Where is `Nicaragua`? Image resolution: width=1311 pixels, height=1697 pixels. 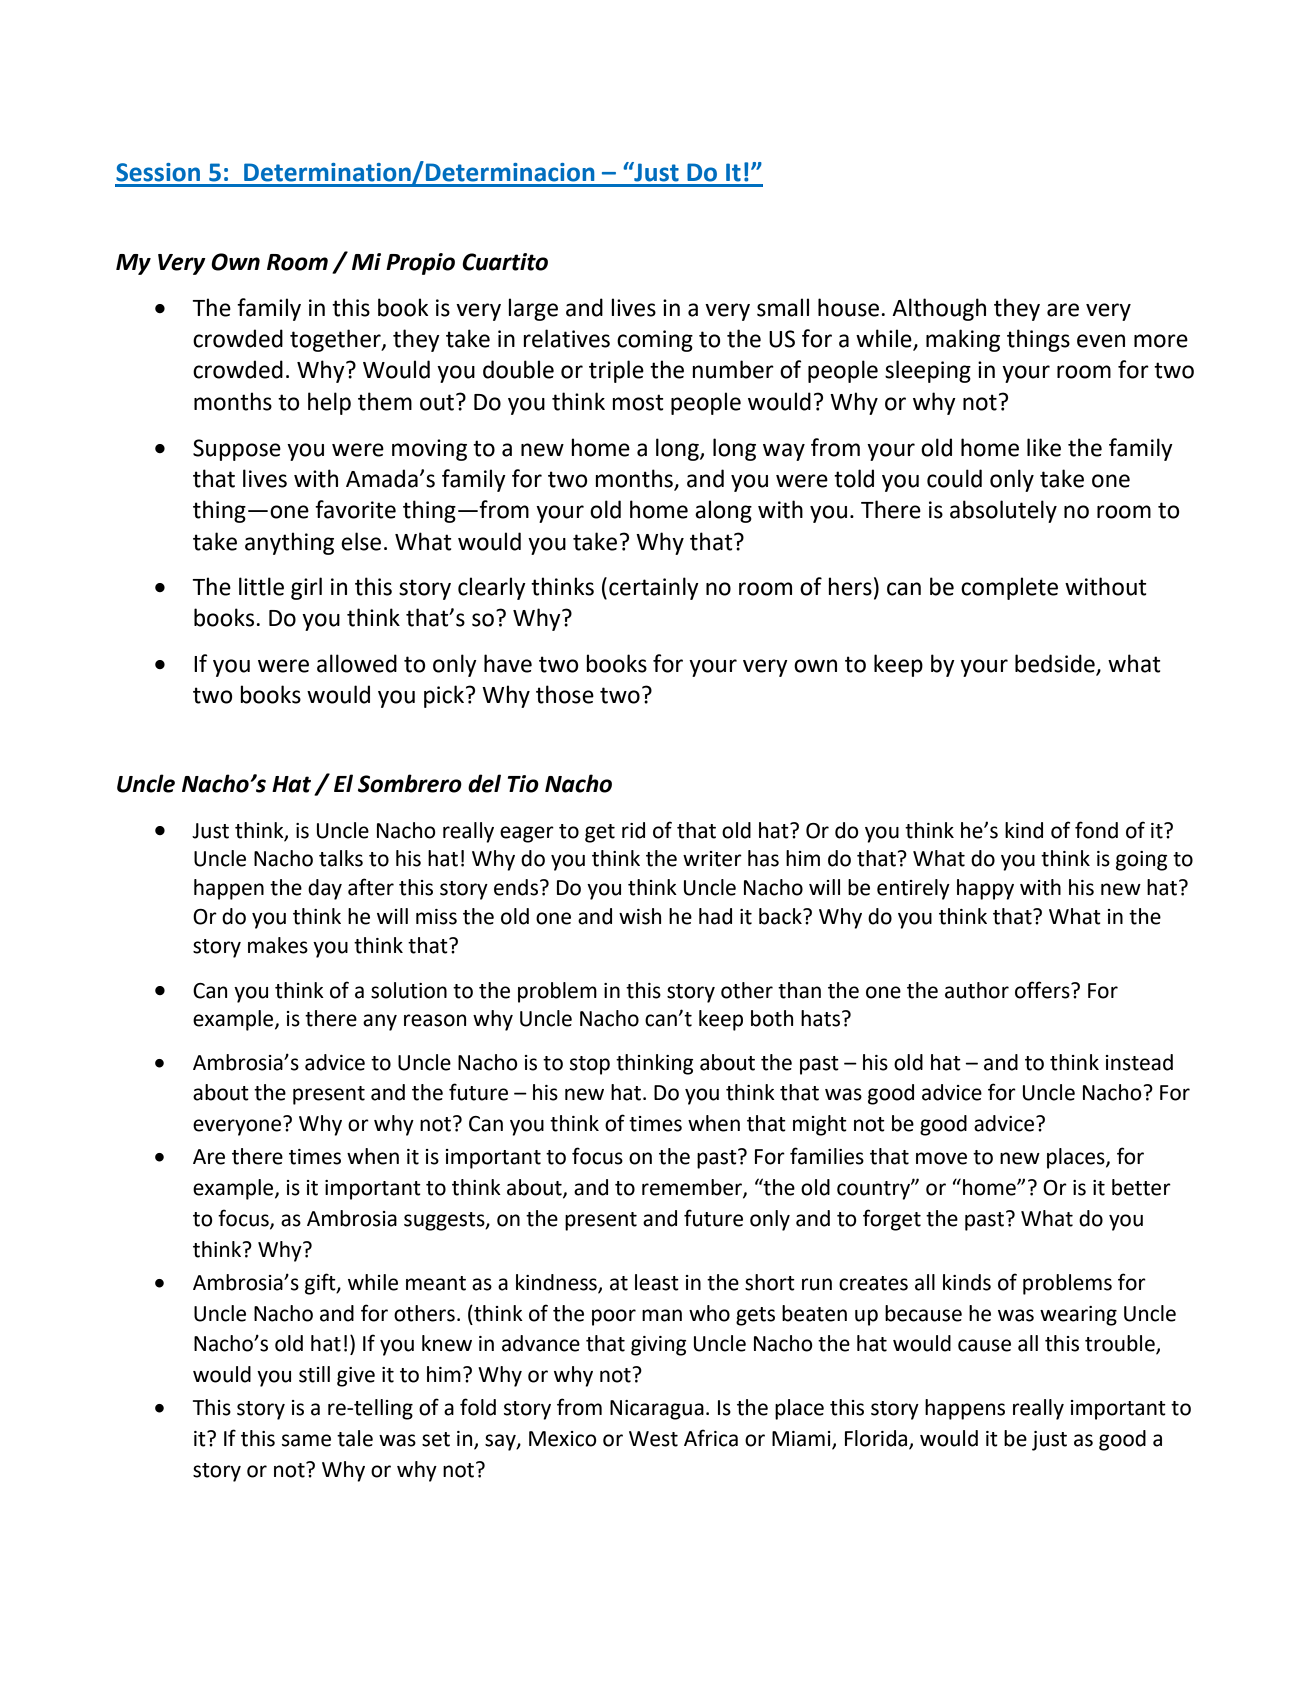
Nicaragua is located at coordinates (657, 1410).
